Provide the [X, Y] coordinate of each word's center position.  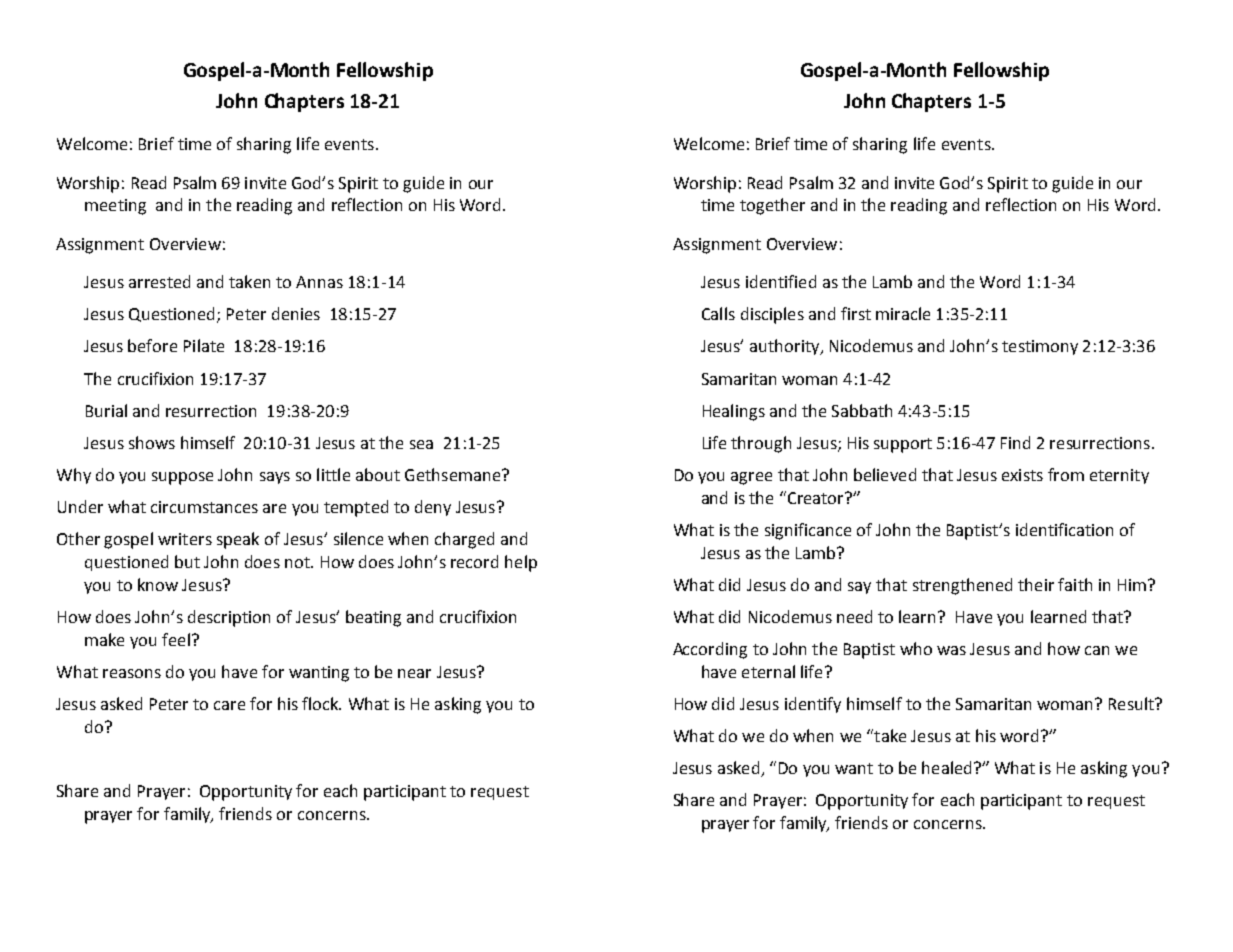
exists [1022, 475]
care [229, 705]
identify [813, 705]
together [772, 206]
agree [751, 478]
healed [946, 767]
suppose [182, 478]
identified [781, 281]
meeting [115, 207]
